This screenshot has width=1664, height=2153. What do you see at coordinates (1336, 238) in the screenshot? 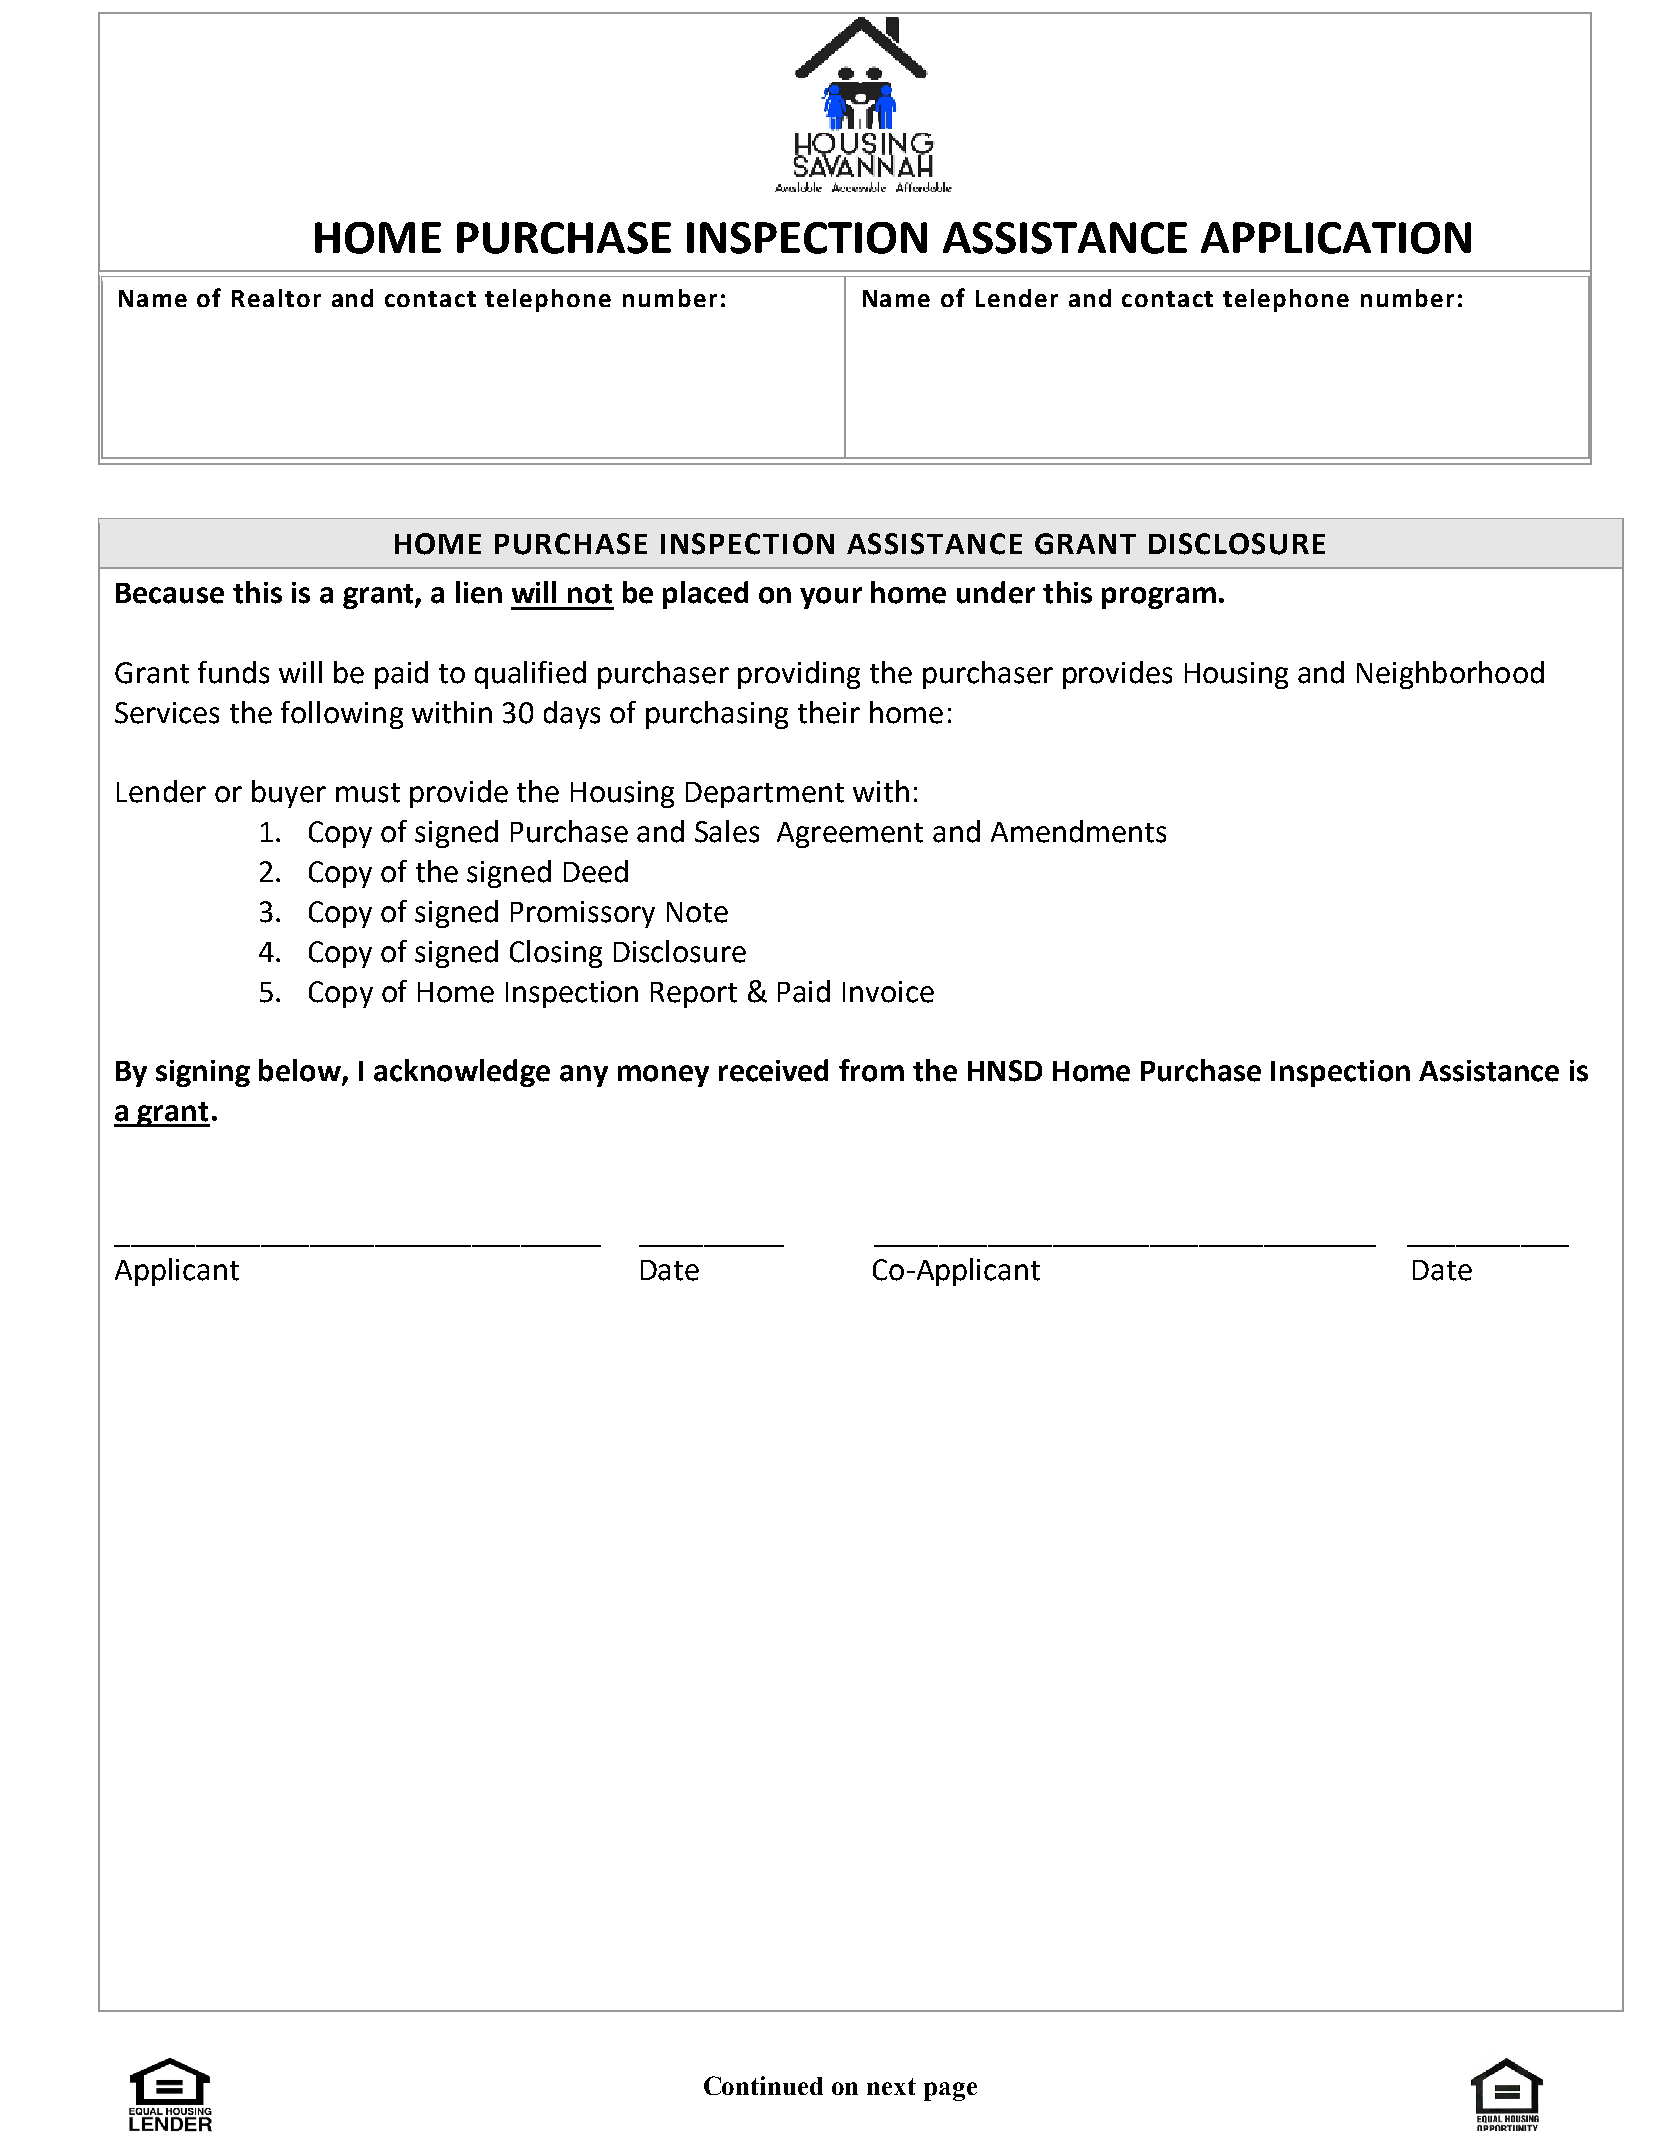
I see `APPLICATION` at bounding box center [1336, 238].
